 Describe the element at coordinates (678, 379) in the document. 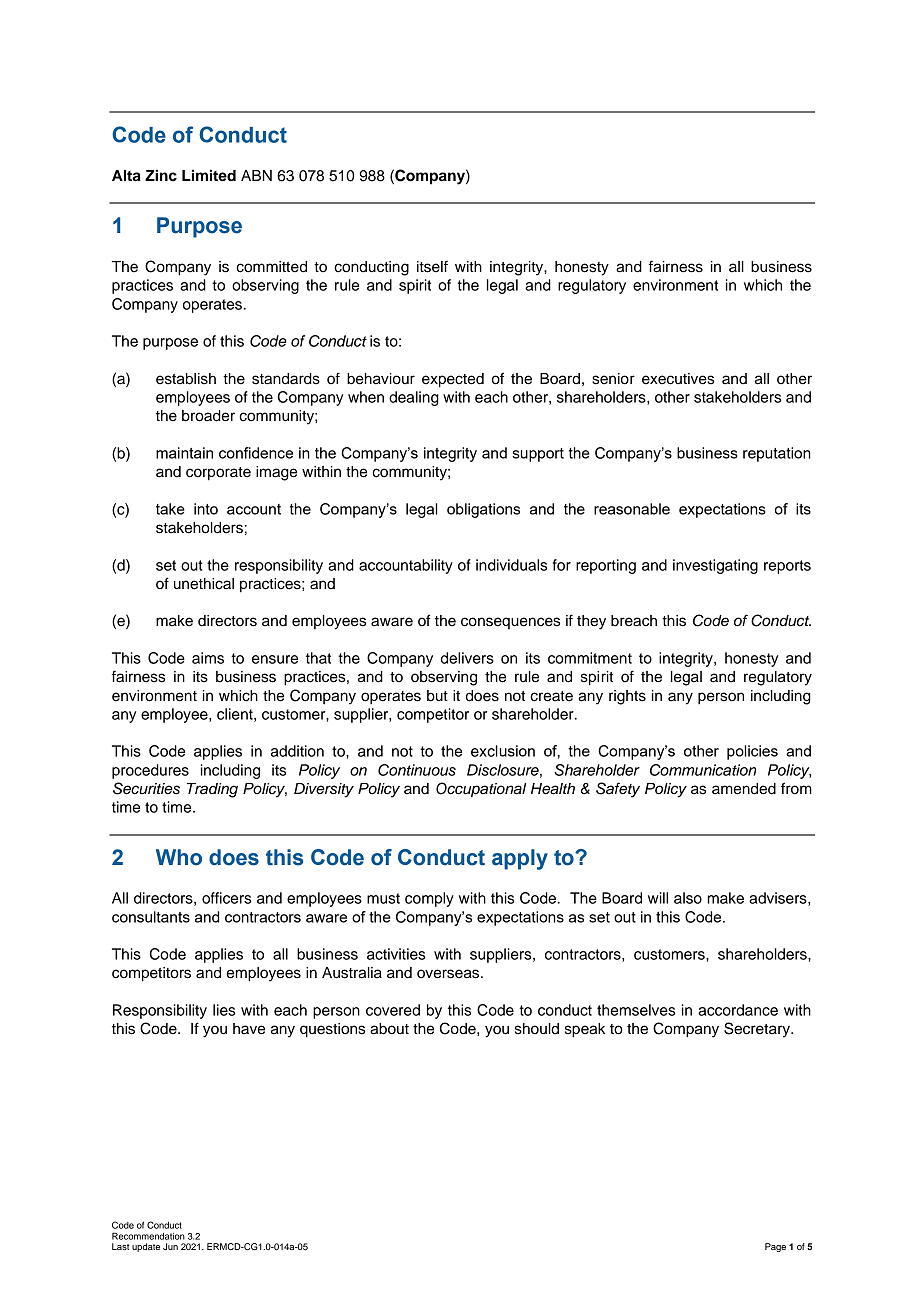

I see `executives` at that location.
